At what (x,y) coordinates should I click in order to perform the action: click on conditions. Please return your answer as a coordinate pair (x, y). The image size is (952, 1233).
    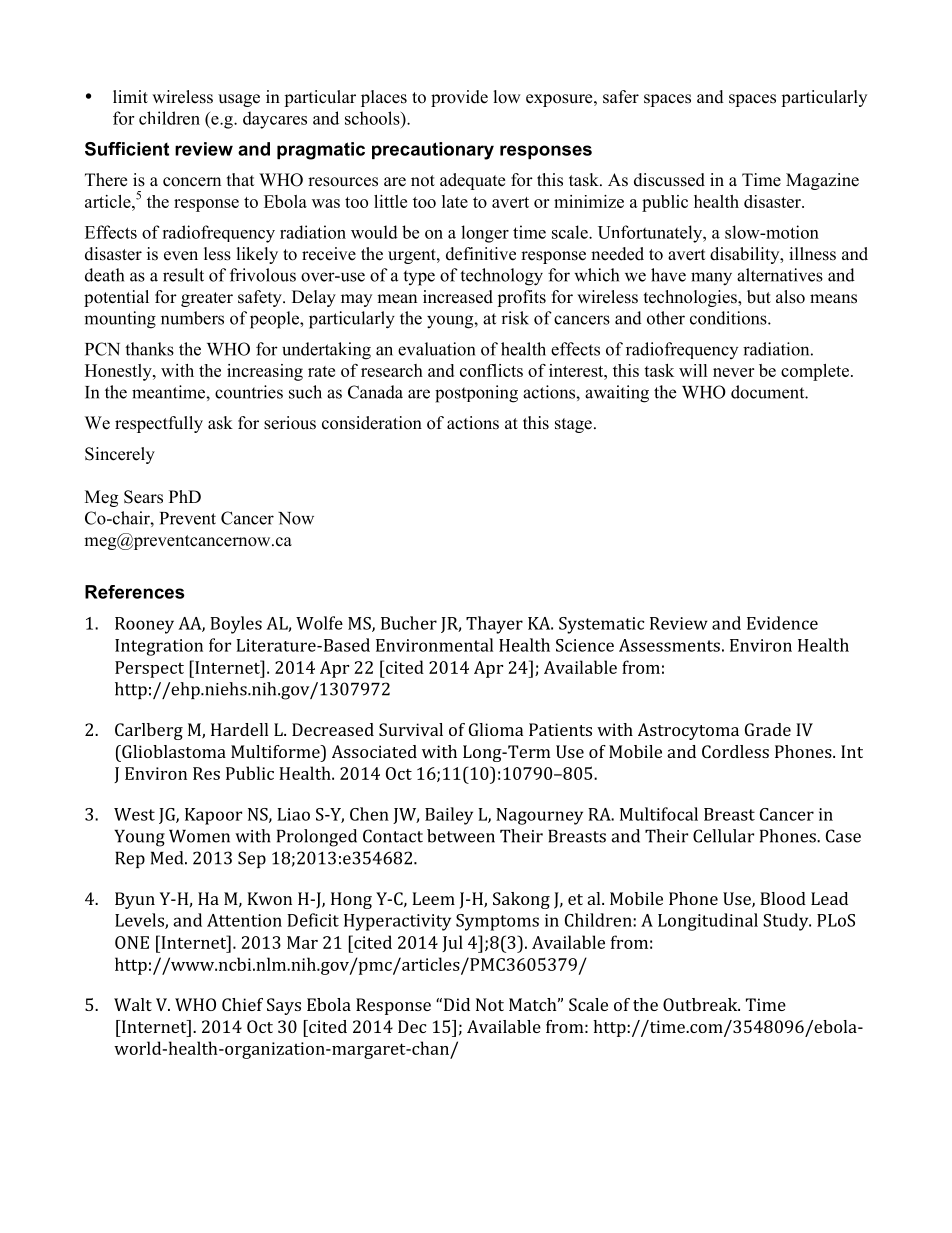
    Looking at the image, I should click on (729, 318).
